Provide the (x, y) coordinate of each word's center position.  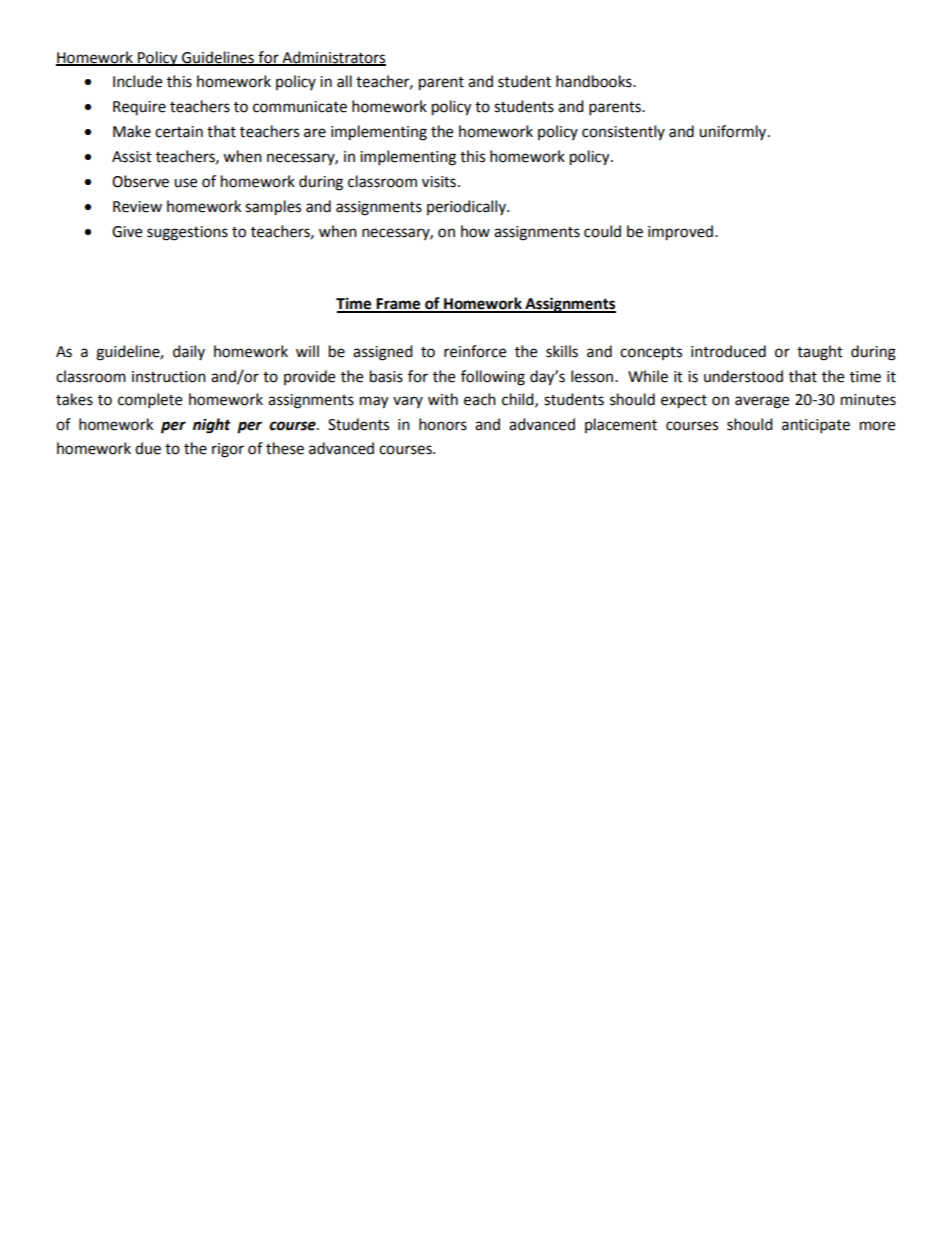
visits (439, 182)
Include (137, 81)
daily (189, 352)
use (185, 183)
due (148, 448)
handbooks (595, 81)
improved (680, 233)
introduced (728, 351)
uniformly (734, 132)
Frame (399, 305)
